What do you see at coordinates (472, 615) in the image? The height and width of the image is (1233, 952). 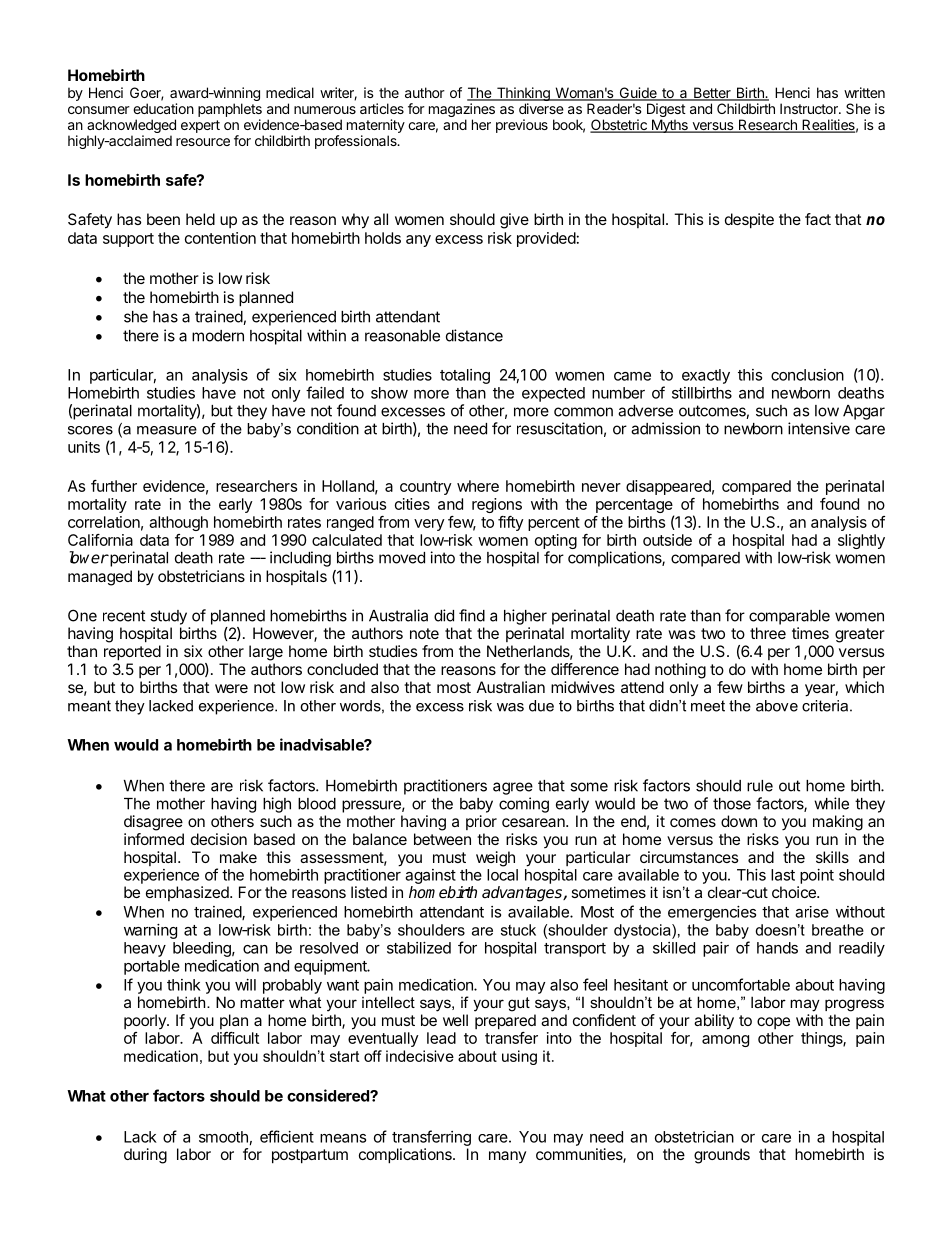 I see `find` at bounding box center [472, 615].
